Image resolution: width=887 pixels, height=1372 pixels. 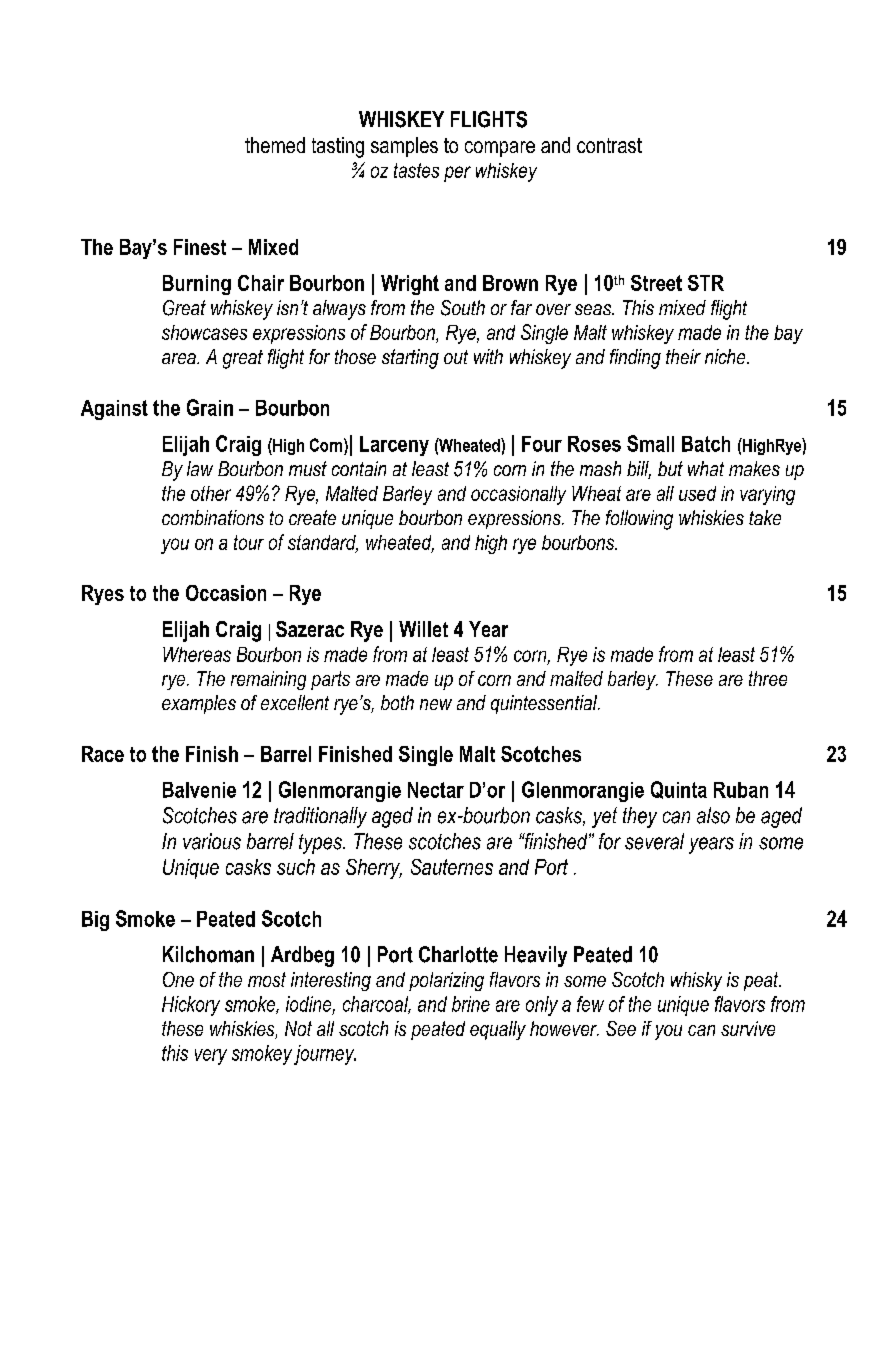 I want to click on Sazerac, so click(x=310, y=629).
